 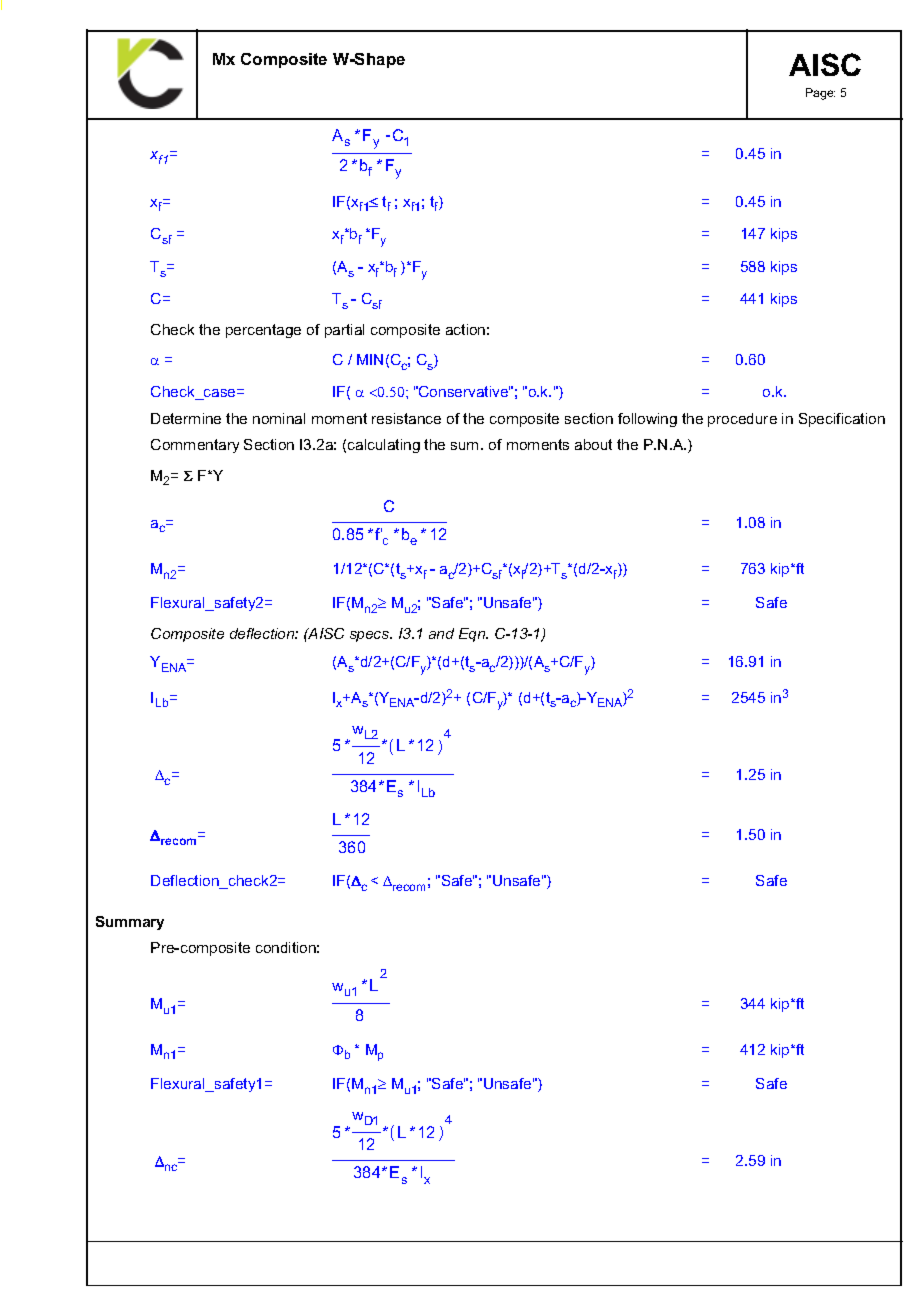 What do you see at coordinates (195, 446) in the document?
I see `Commentary` at bounding box center [195, 446].
